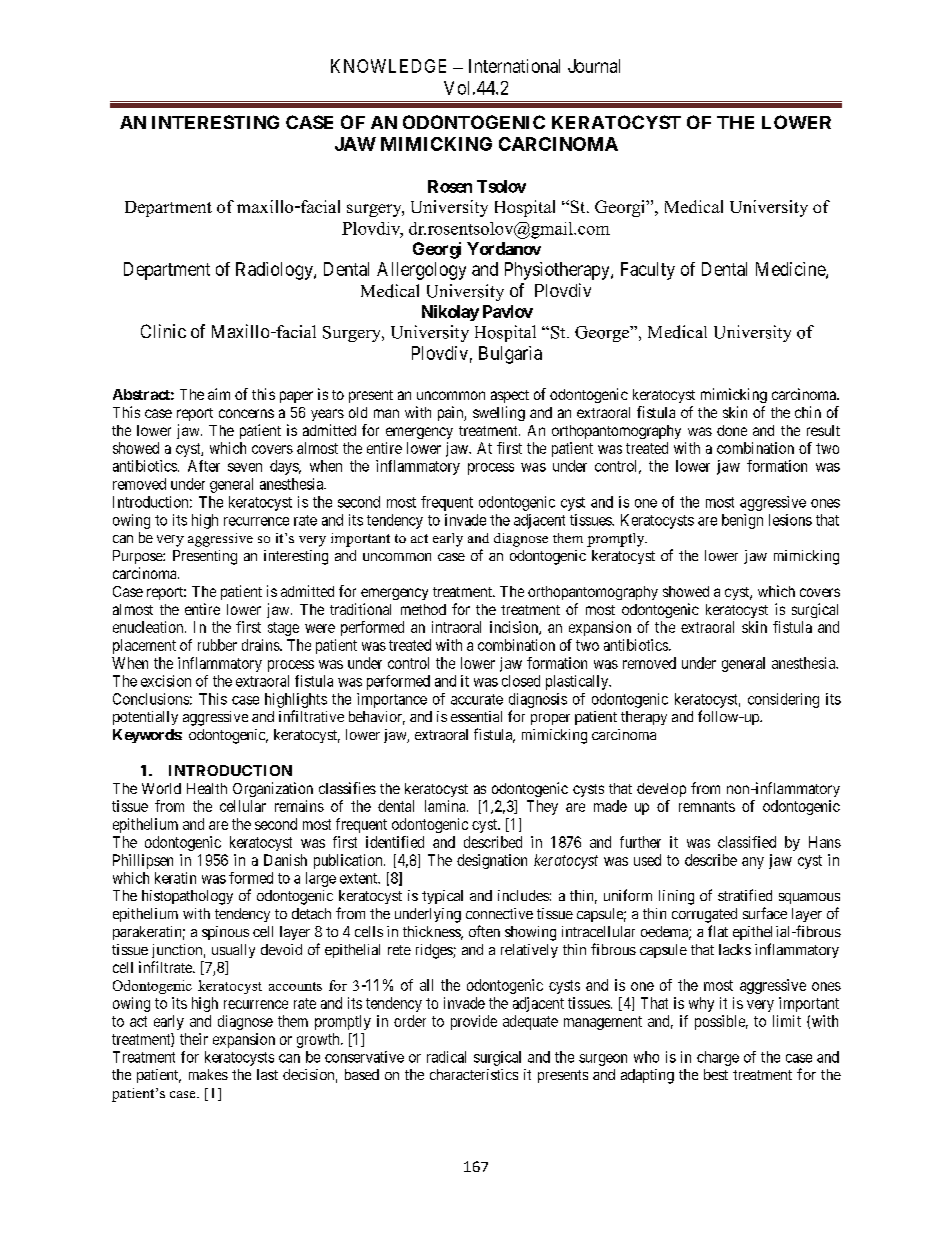 Image resolution: width=952 pixels, height=1233 pixels. Describe the element at coordinates (194, 1039) in the image. I see `their` at that location.
